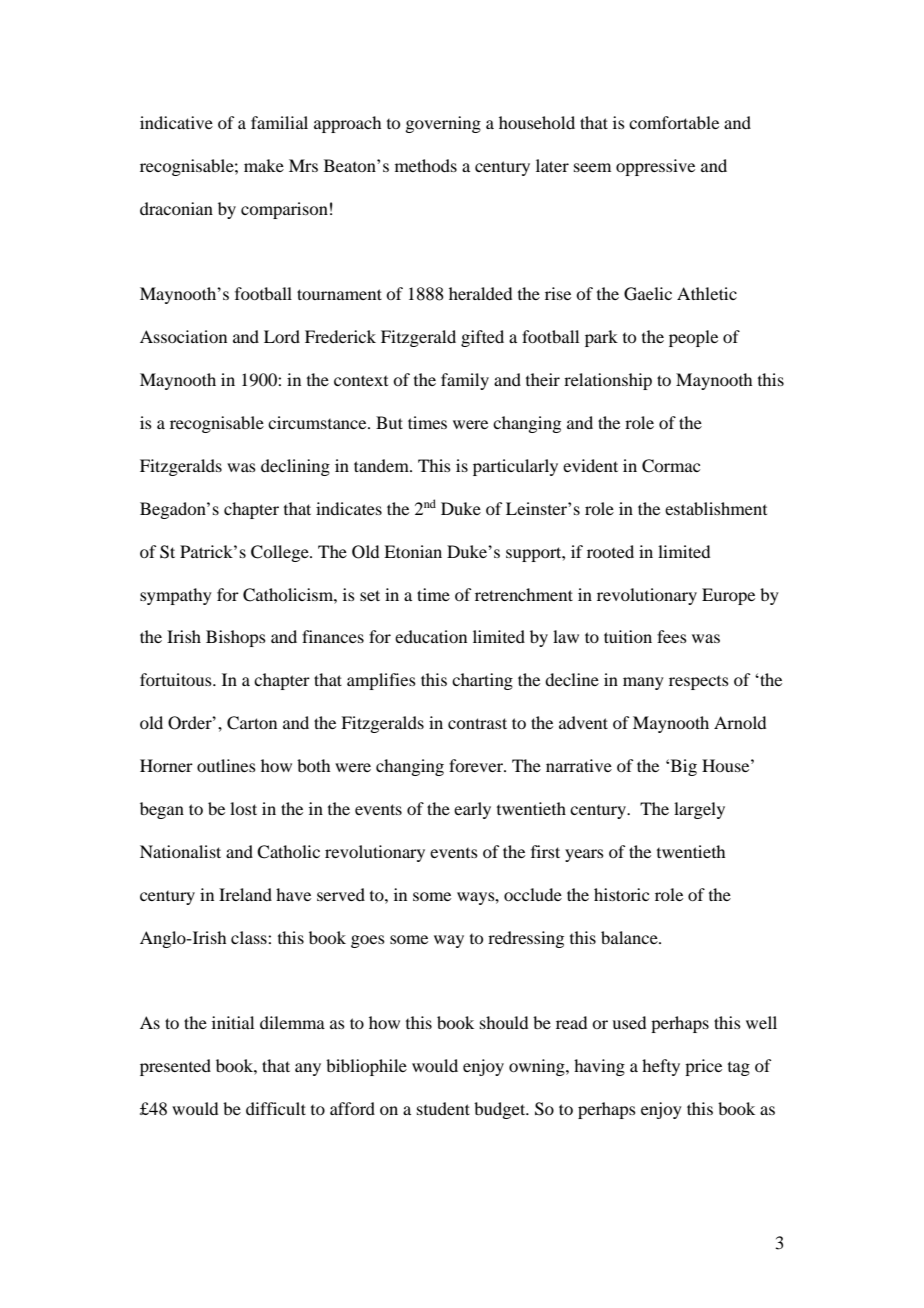  What do you see at coordinates (431, 636) in the document?
I see `education` at bounding box center [431, 636].
